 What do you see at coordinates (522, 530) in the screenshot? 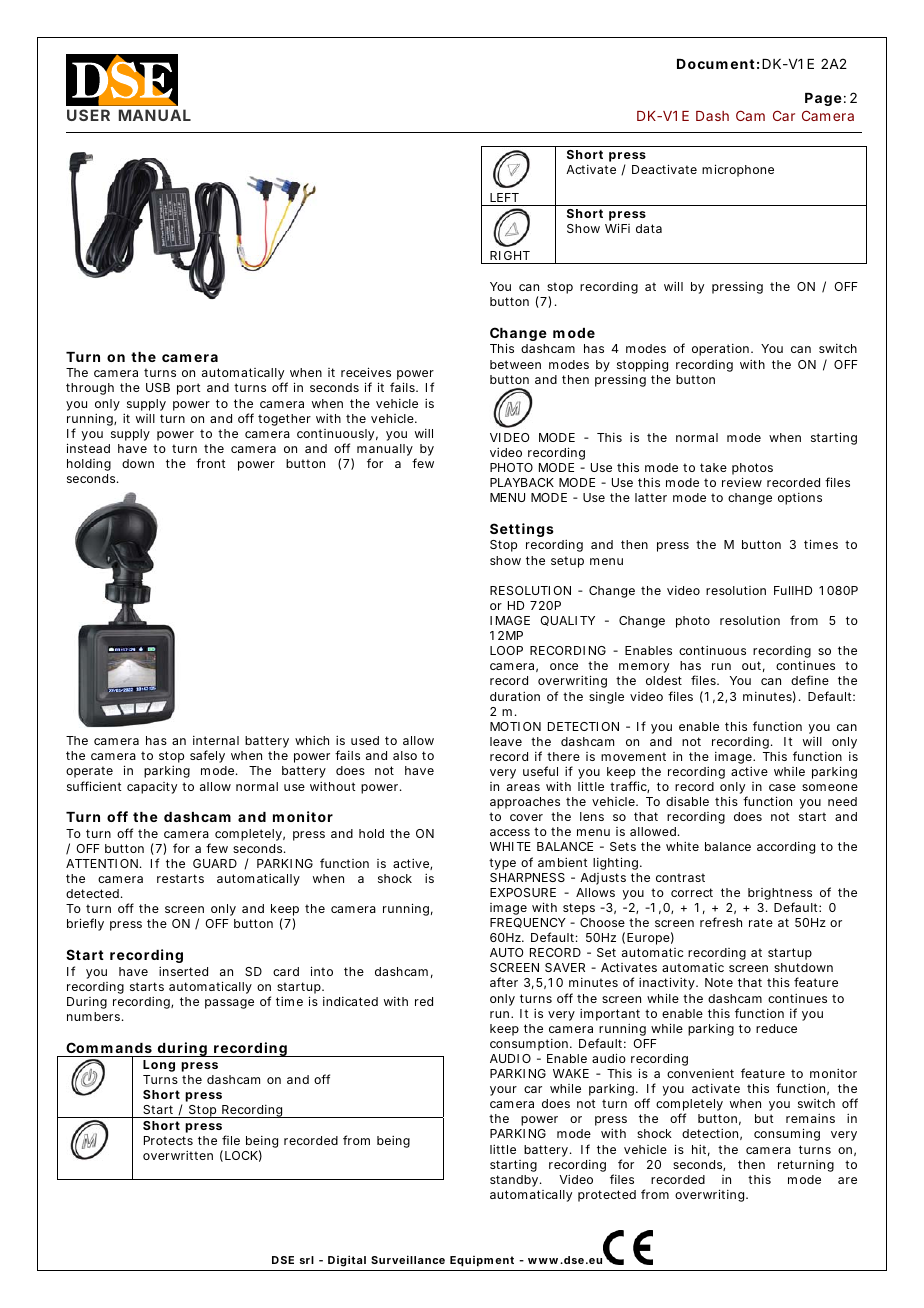
I see `Settings` at bounding box center [522, 530].
